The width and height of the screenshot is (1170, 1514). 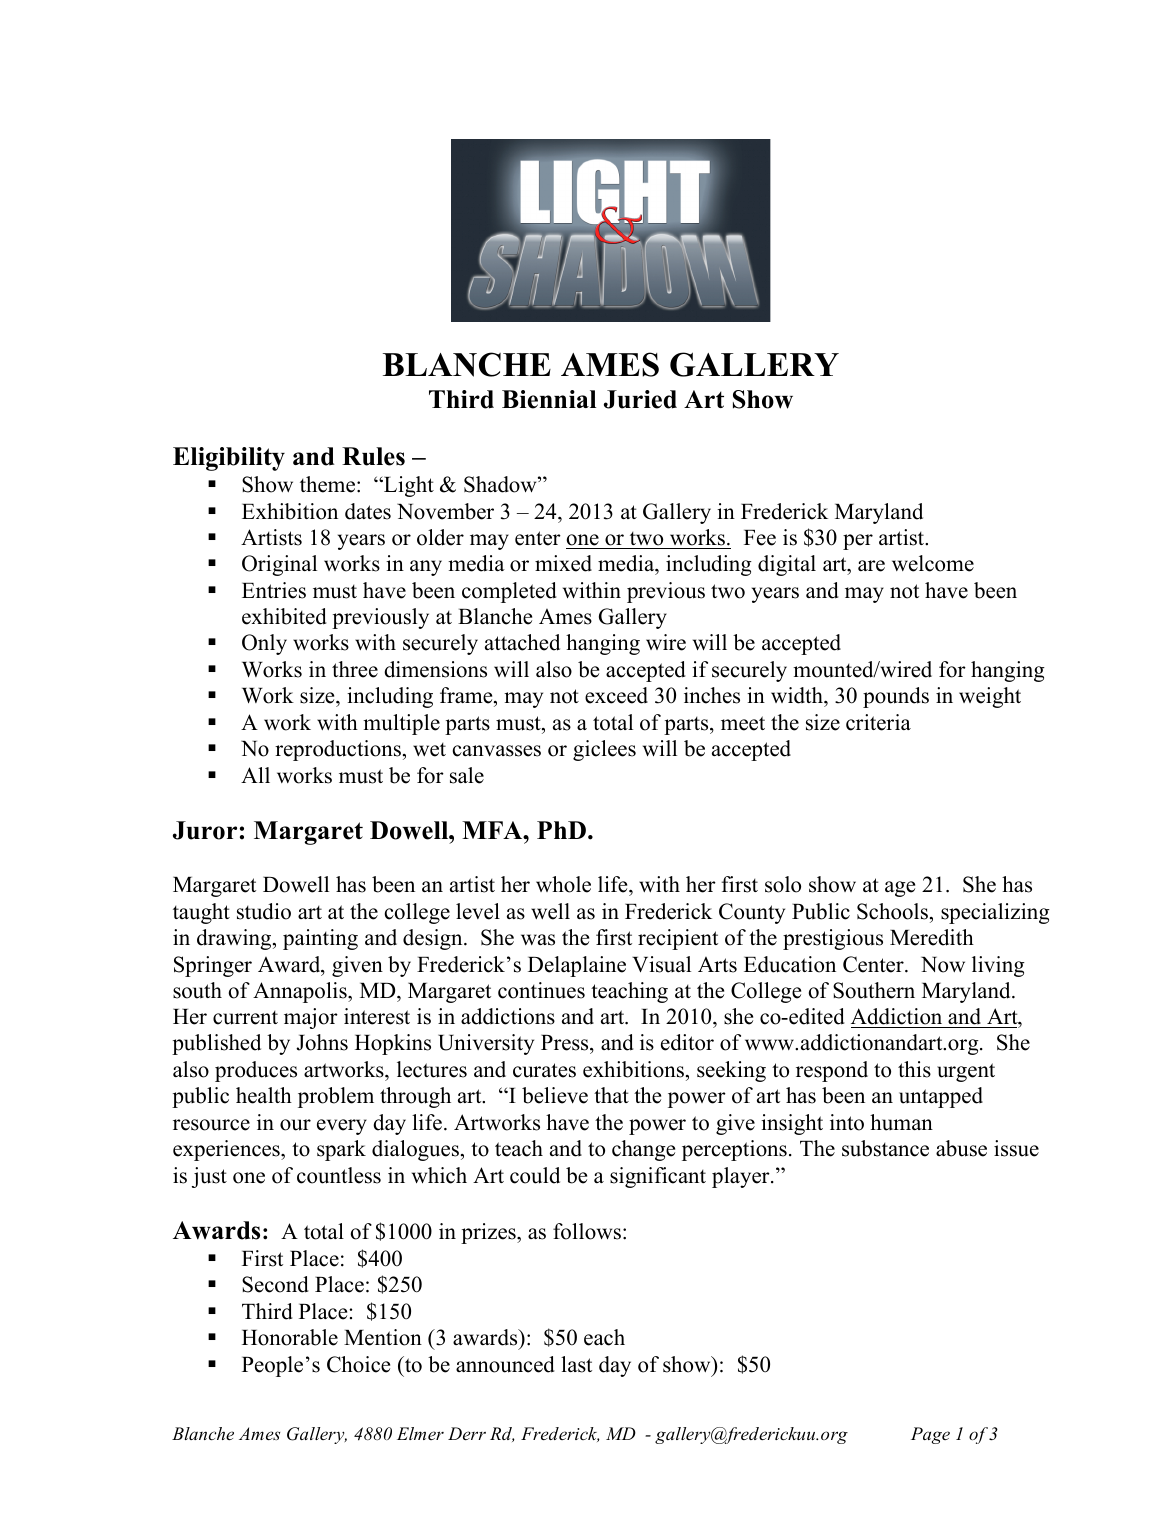 What do you see at coordinates (264, 911) in the screenshot?
I see `studio` at bounding box center [264, 911].
